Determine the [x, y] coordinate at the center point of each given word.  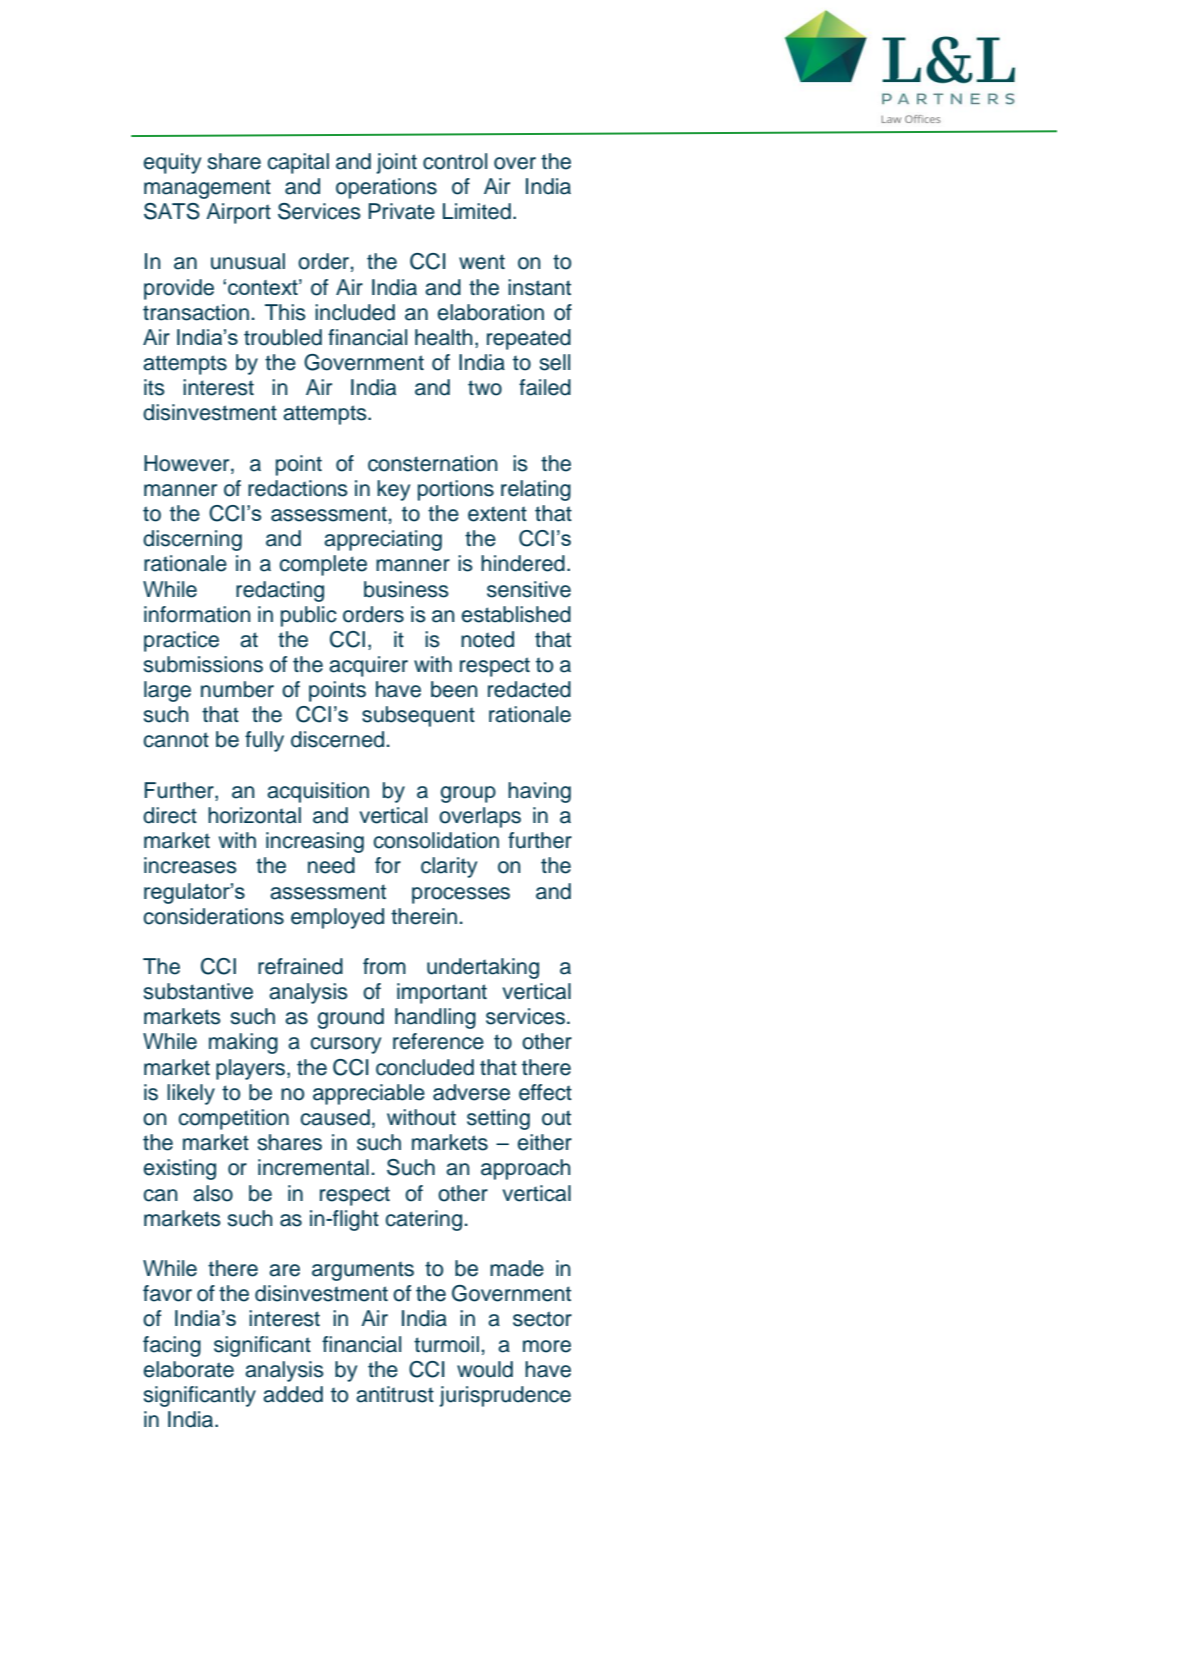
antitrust [395, 1394]
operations [386, 188]
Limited [477, 211]
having [539, 792]
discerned [337, 739]
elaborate [189, 1369]
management [207, 189]
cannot [176, 740]
